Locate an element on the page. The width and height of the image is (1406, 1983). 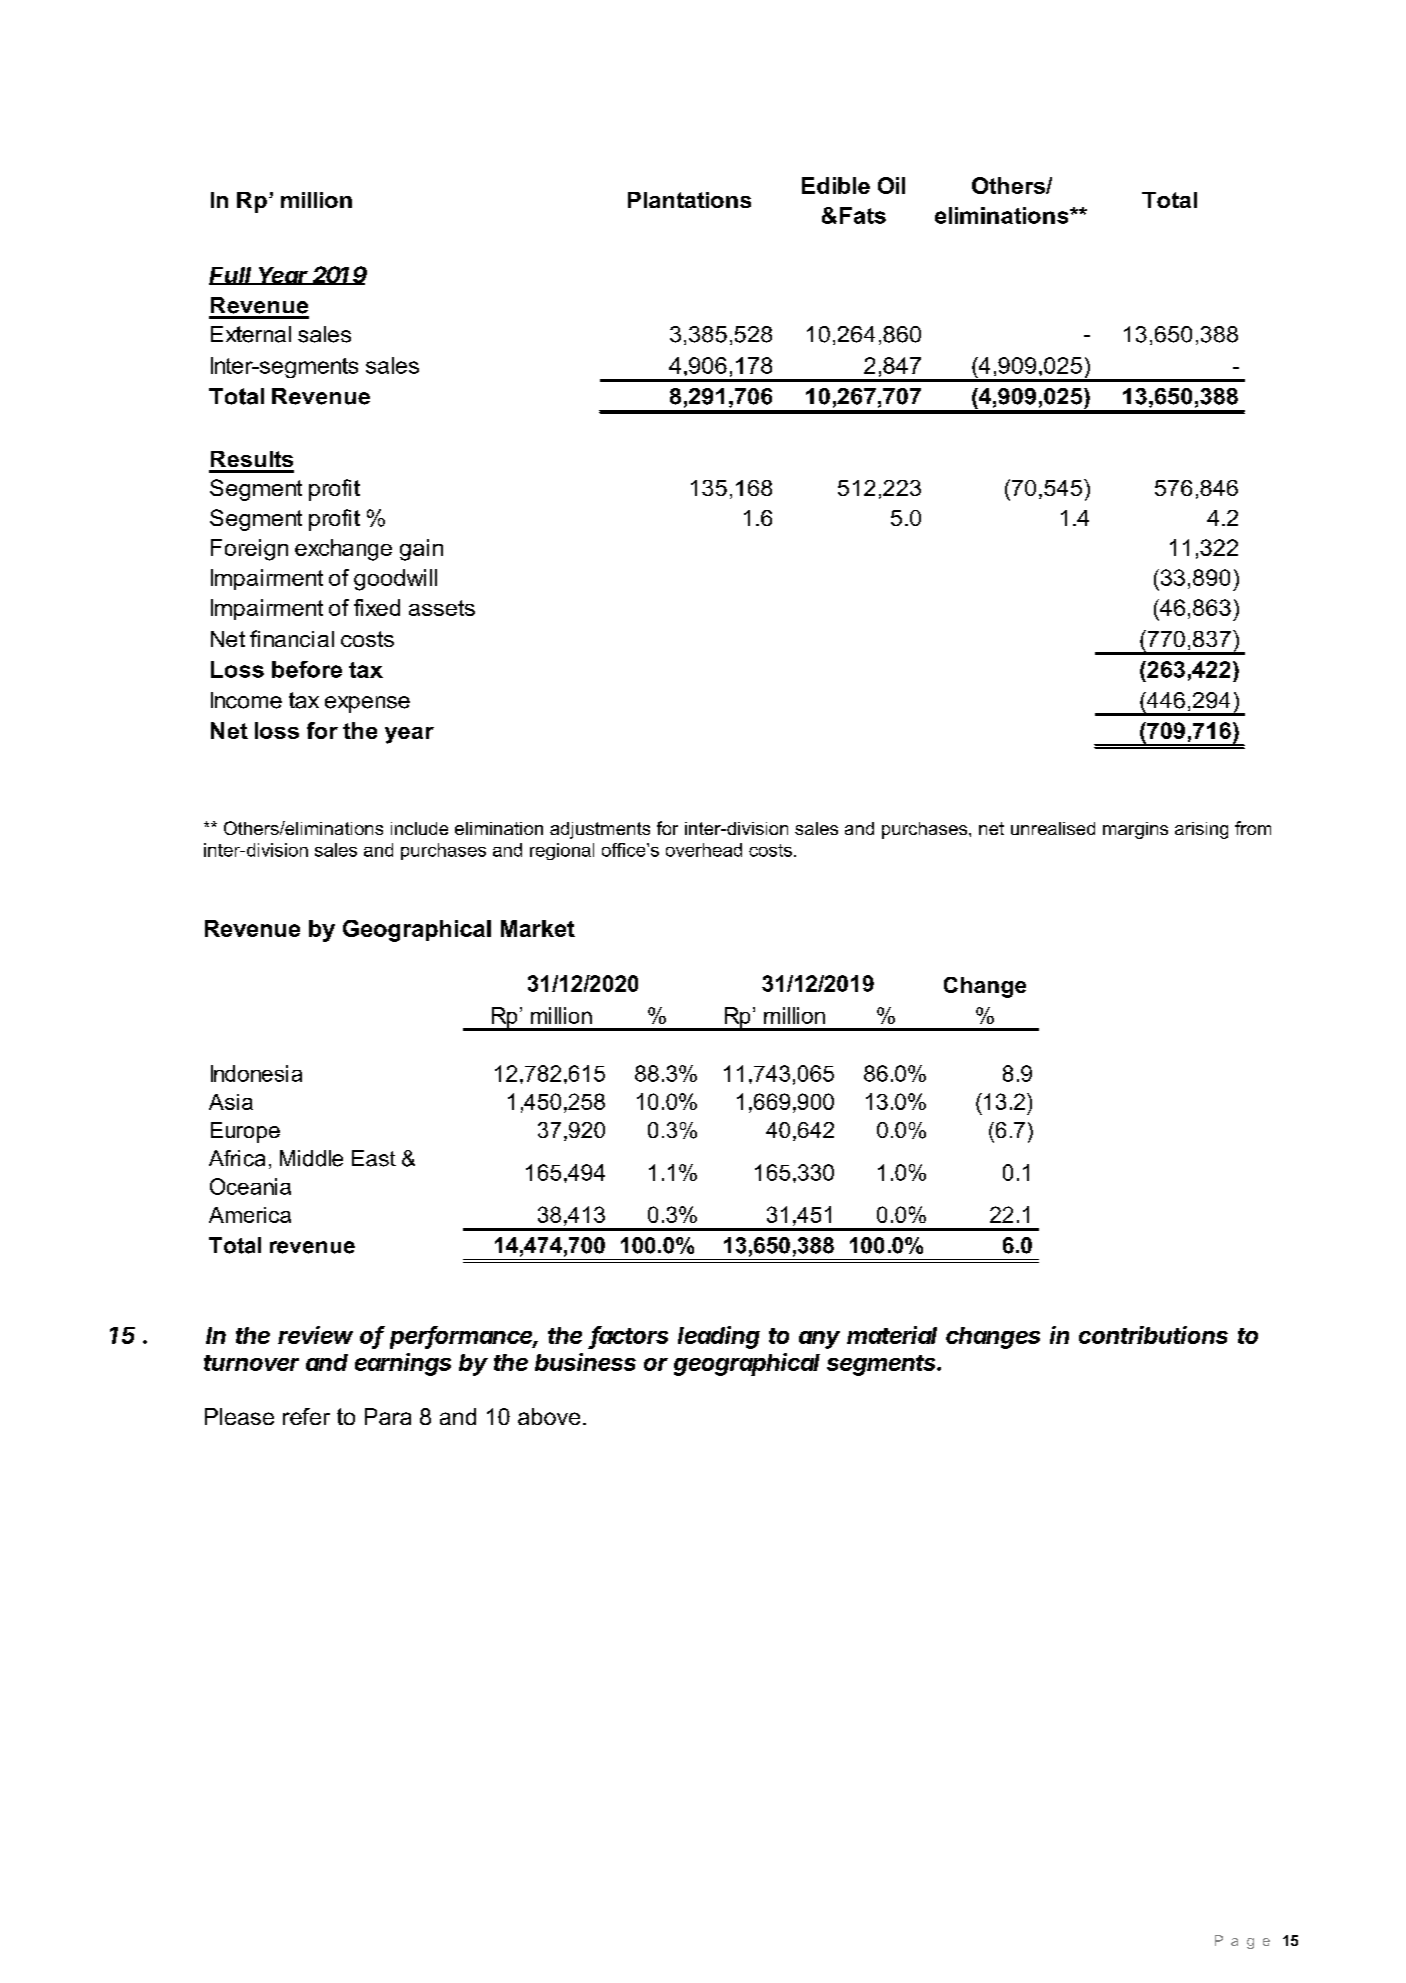
Plantations is located at coordinates (689, 200).
